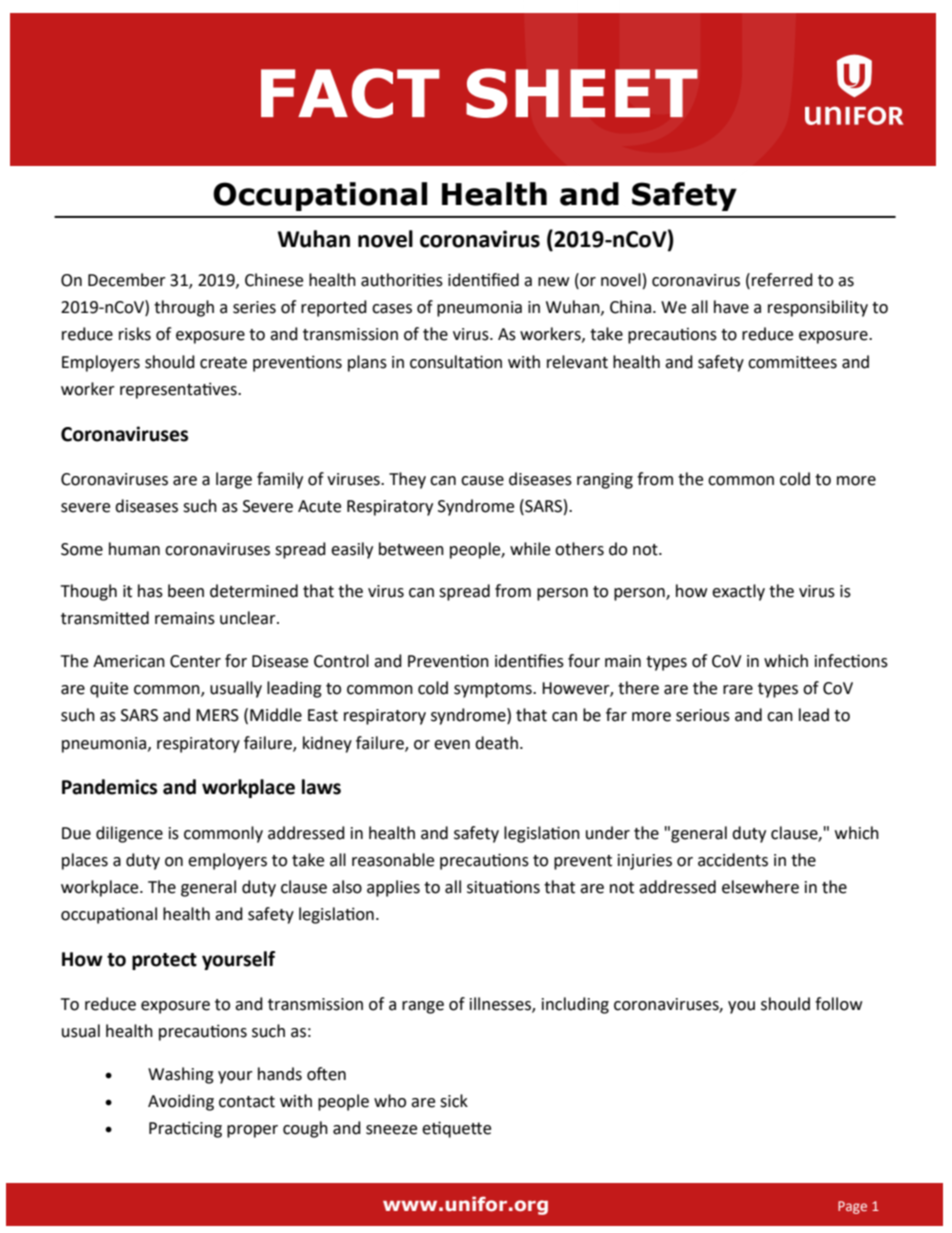  I want to click on situations, so click(503, 887).
